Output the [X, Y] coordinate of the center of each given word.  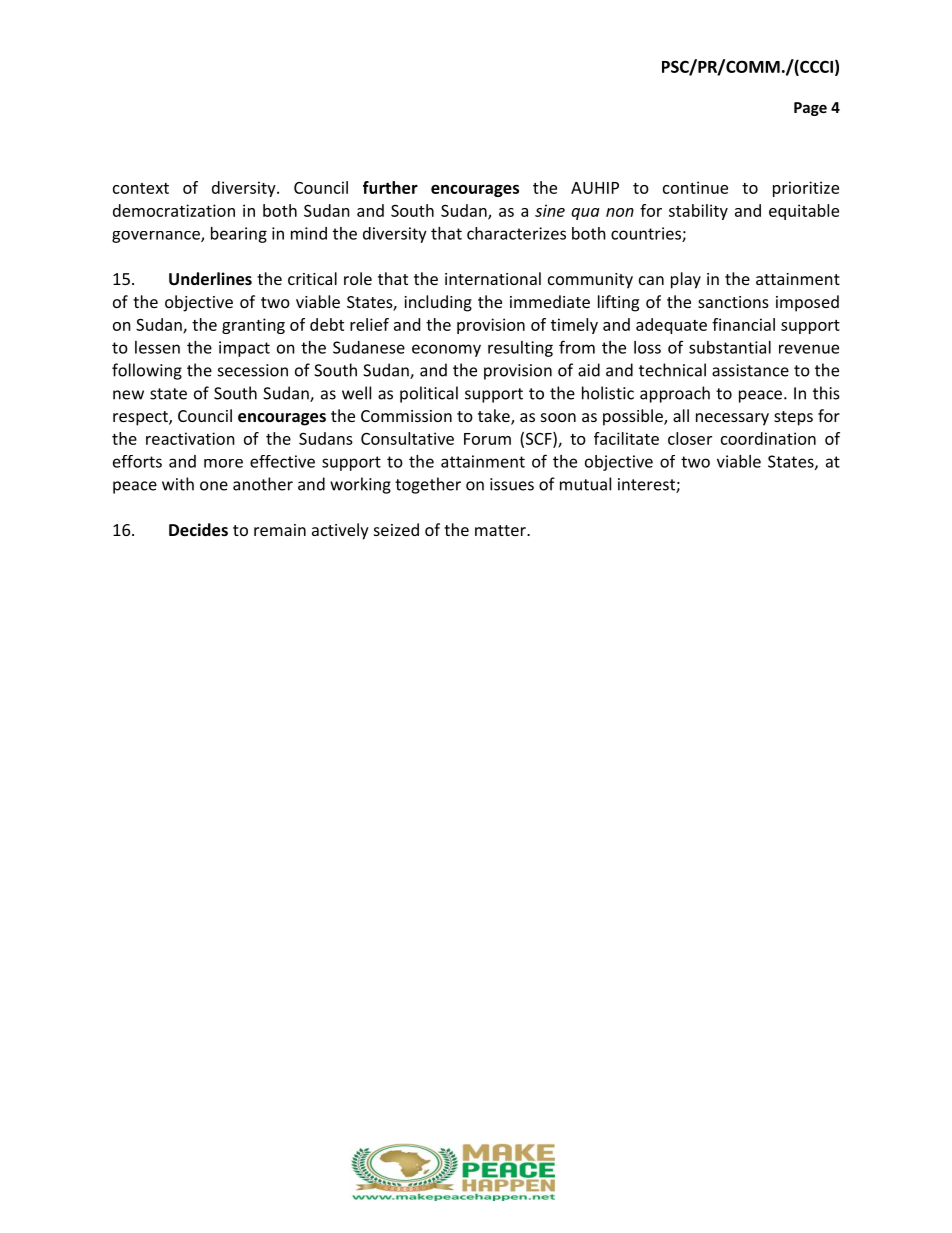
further [390, 187]
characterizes [516, 233]
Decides [198, 529]
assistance [750, 370]
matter [501, 530]
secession [253, 370]
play [686, 280]
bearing [239, 235]
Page [810, 109]
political [429, 394]
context [141, 188]
